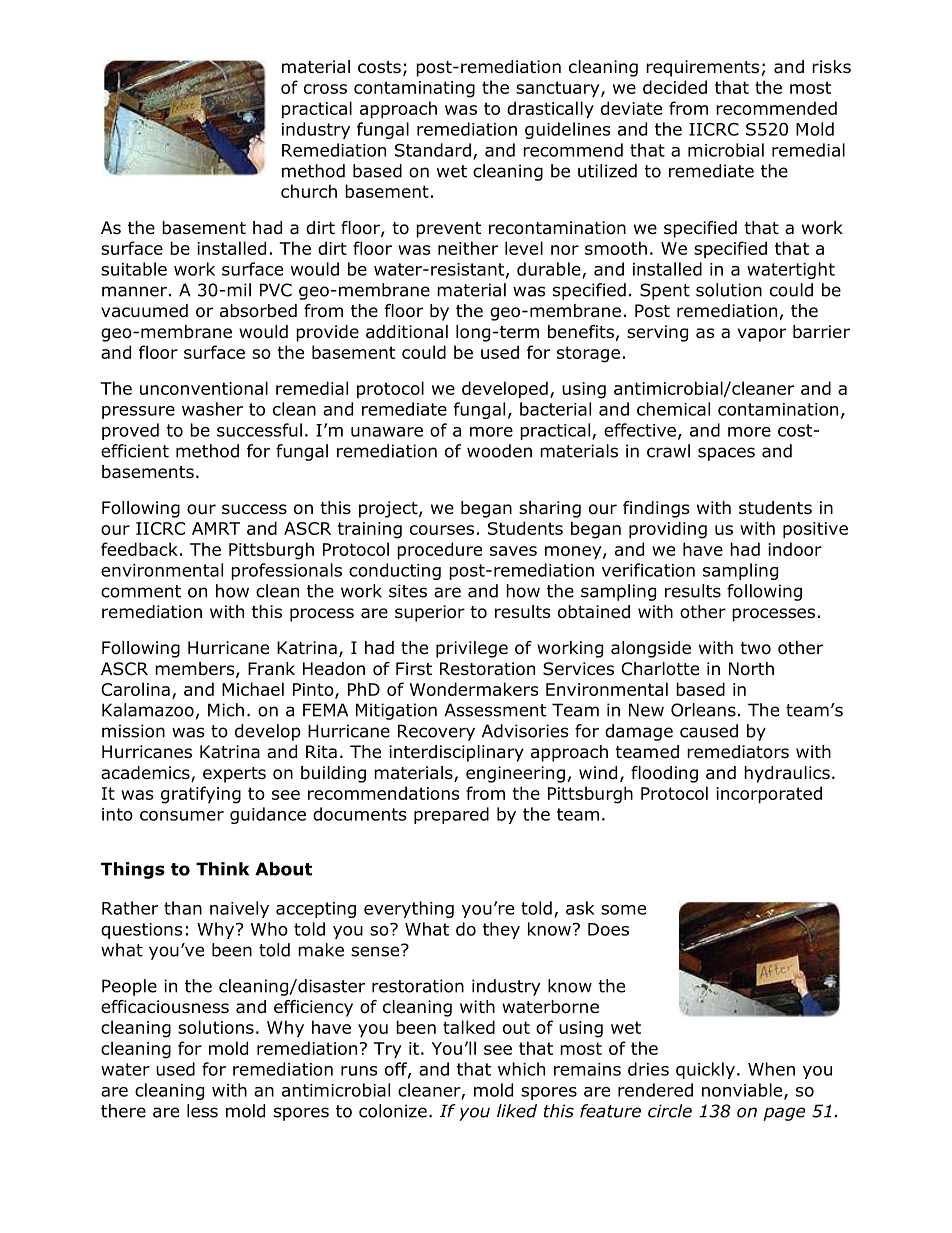 This page has width=952, height=1233. I want to click on nonviable, so click(743, 1091).
